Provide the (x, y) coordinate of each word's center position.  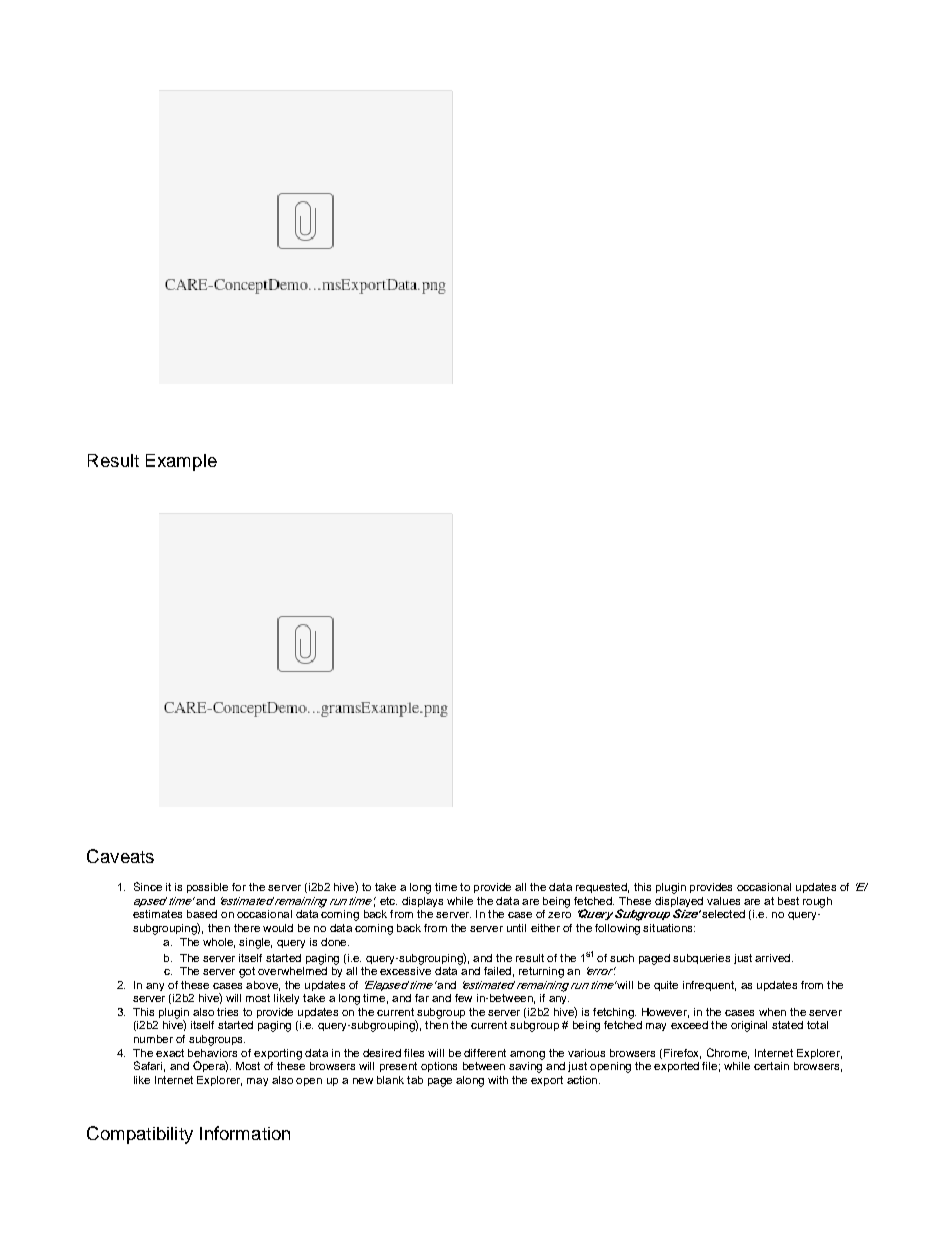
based (202, 914)
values (723, 901)
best (788, 901)
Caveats (120, 856)
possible (207, 888)
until (516, 928)
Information (245, 1133)
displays (422, 902)
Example (181, 462)
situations (669, 928)
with (498, 1080)
